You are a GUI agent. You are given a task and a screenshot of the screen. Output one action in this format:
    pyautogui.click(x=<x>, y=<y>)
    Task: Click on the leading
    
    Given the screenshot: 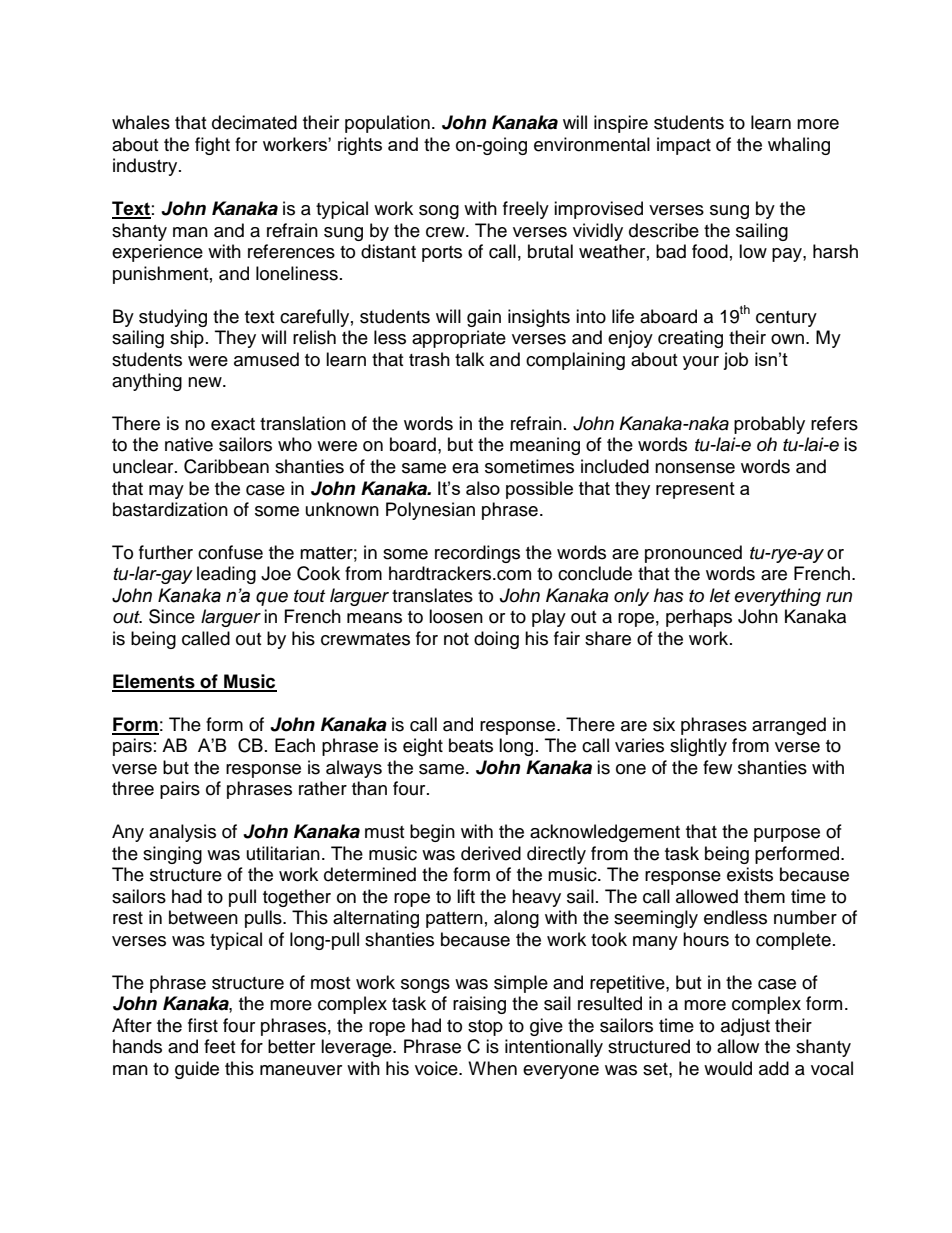 What is the action you would take?
    pyautogui.click(x=226, y=575)
